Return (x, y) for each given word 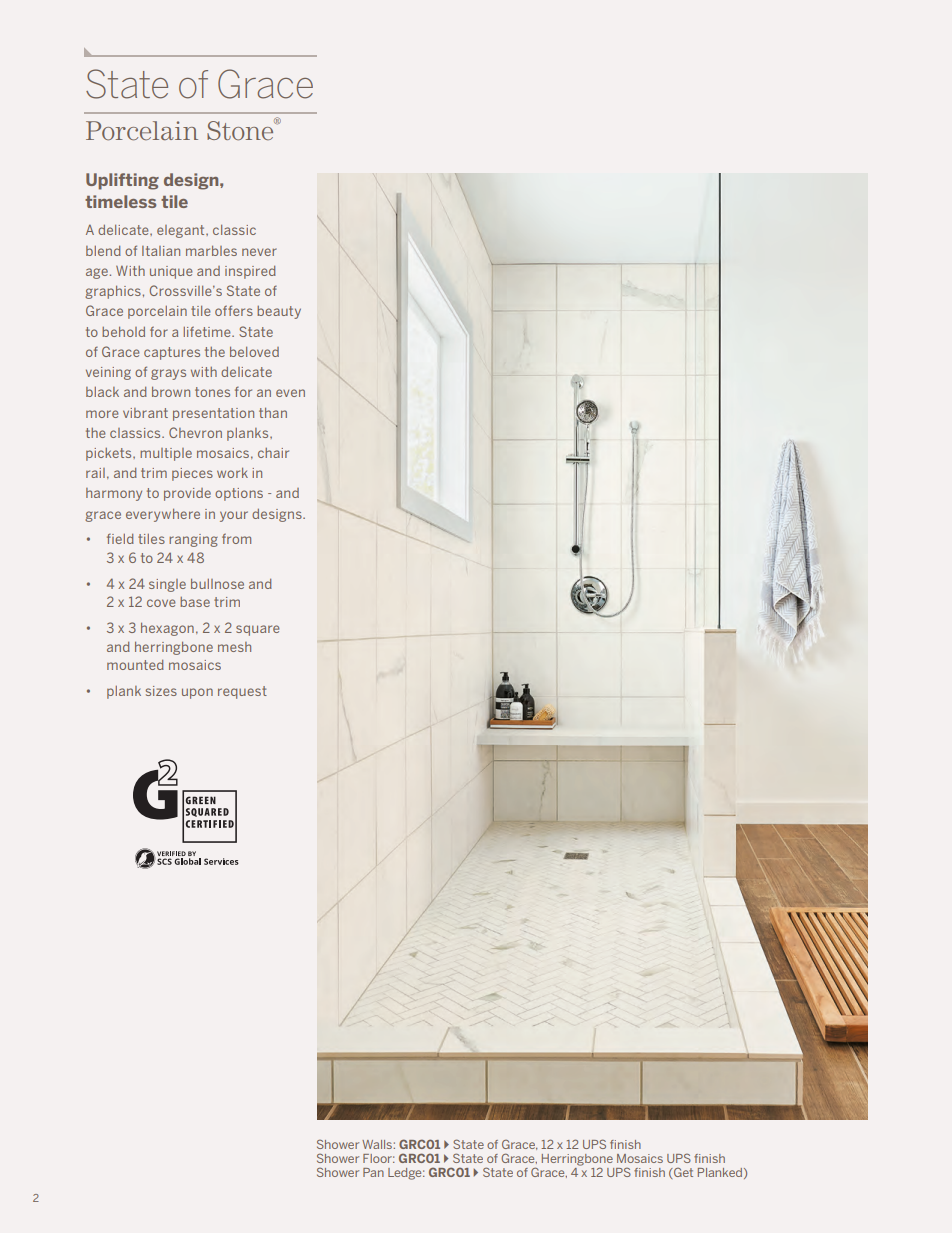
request (242, 692)
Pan (373, 1172)
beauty (279, 312)
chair (273, 453)
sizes (161, 691)
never (259, 252)
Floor (379, 1158)
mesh (234, 647)
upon (197, 693)
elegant (182, 231)
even (290, 393)
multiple (166, 454)
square (258, 630)
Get (682, 1172)
